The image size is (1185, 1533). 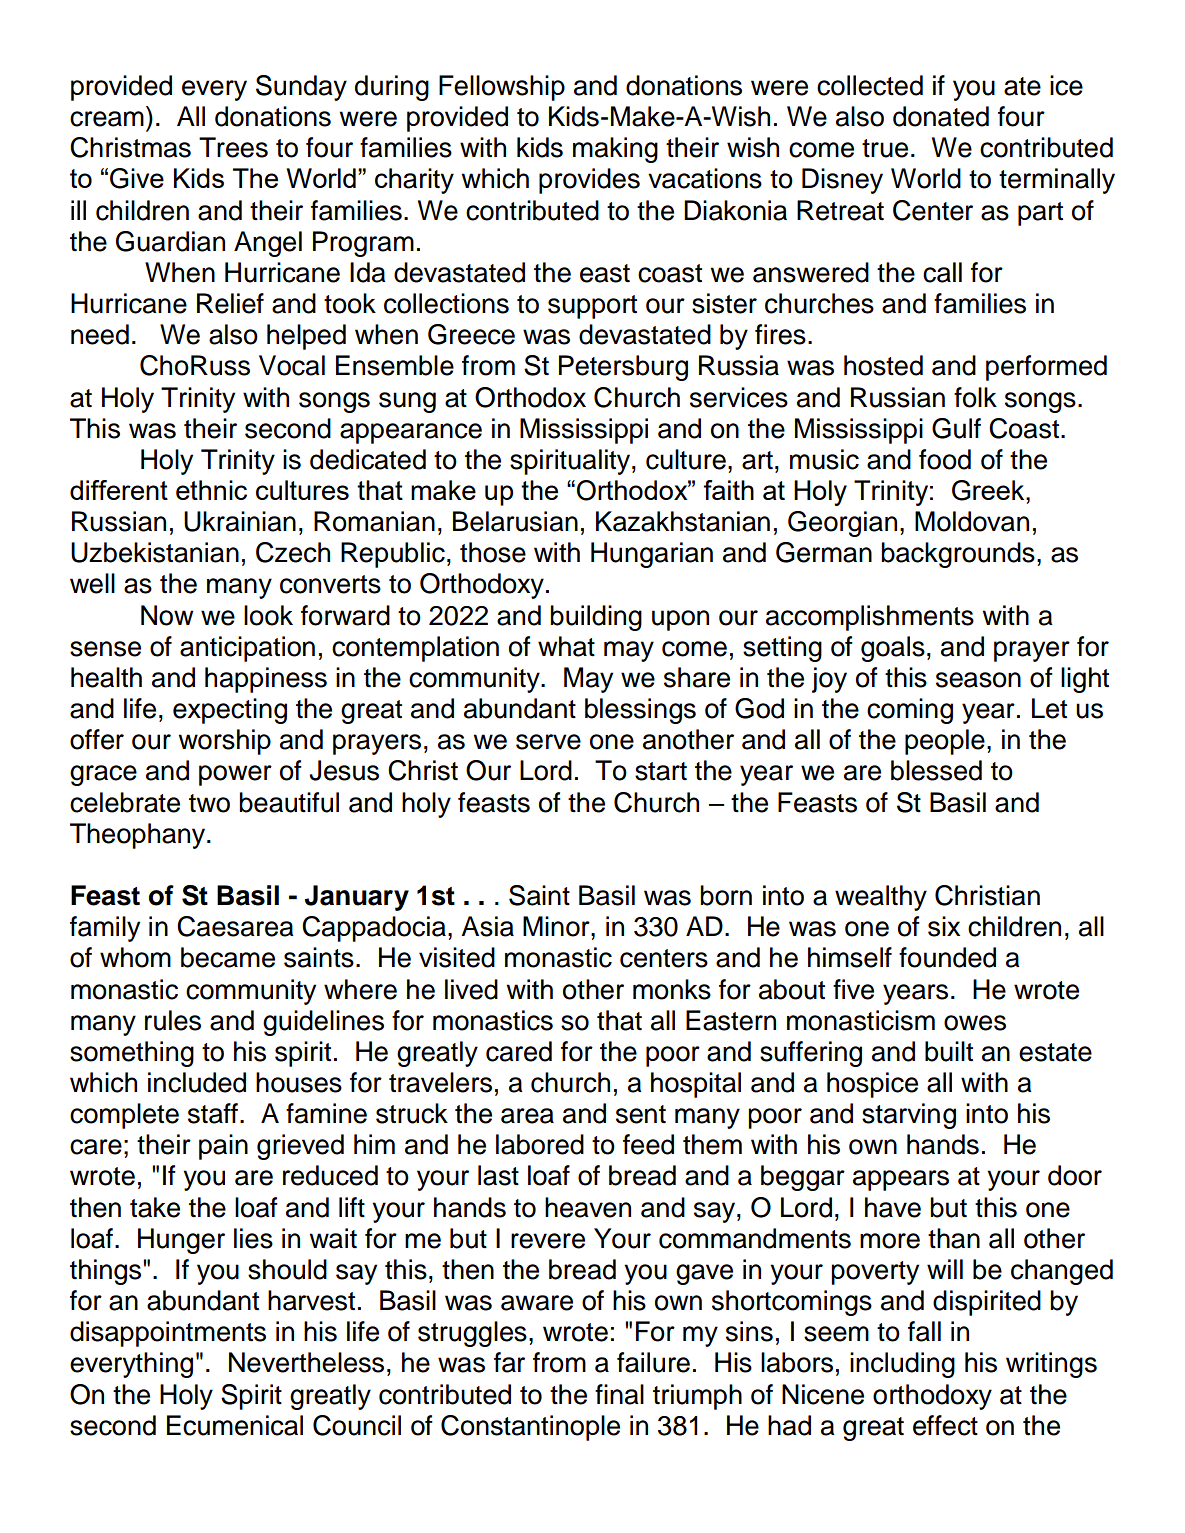 What do you see at coordinates (615, 150) in the document?
I see `making` at bounding box center [615, 150].
